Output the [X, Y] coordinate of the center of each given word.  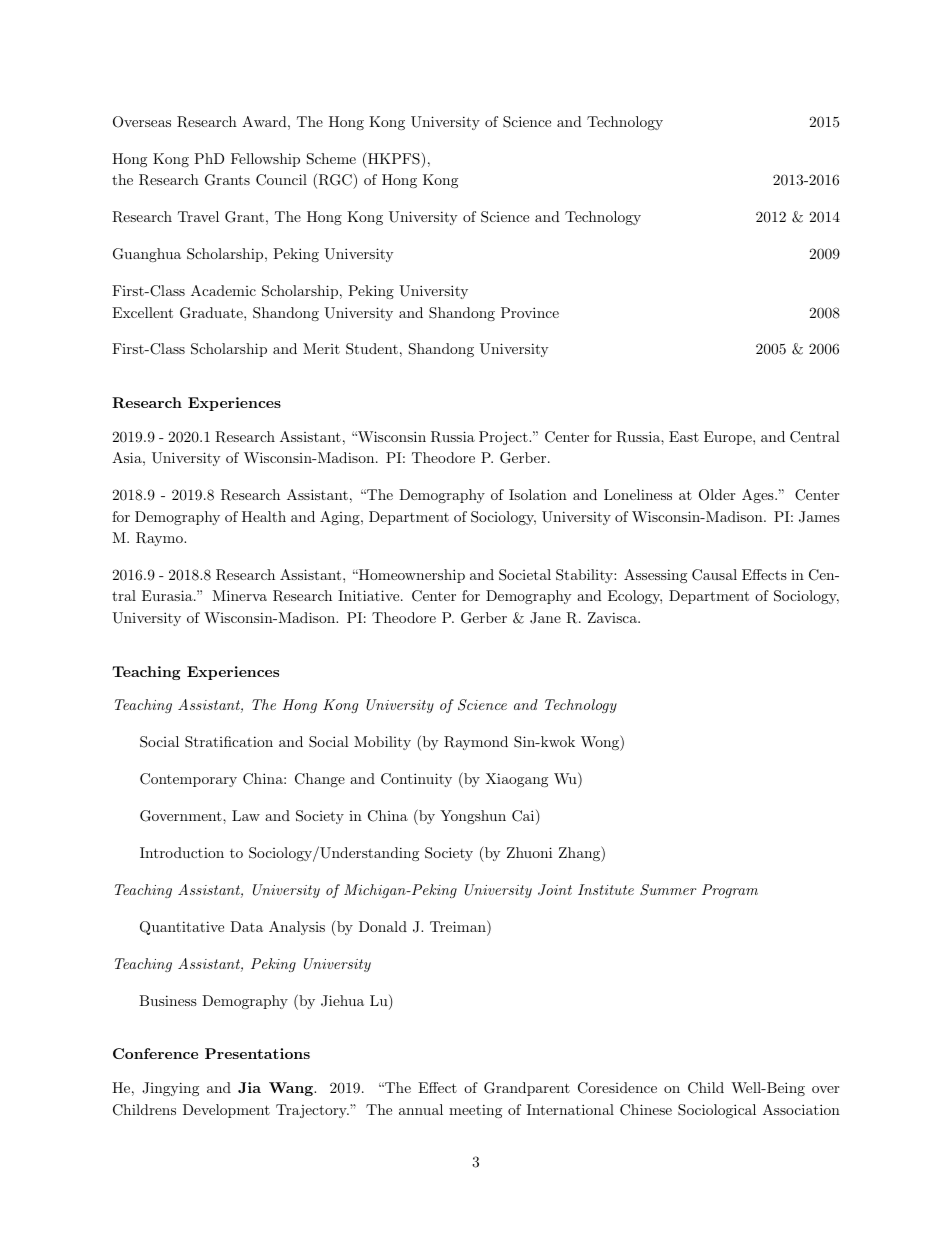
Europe [729, 438]
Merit [321, 348]
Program [730, 891]
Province [530, 312]
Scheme [331, 159]
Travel [198, 216]
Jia [249, 1087]
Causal [714, 575]
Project [504, 438]
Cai [523, 816]
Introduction [182, 852]
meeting [475, 1111]
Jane [545, 618]
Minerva [239, 595]
